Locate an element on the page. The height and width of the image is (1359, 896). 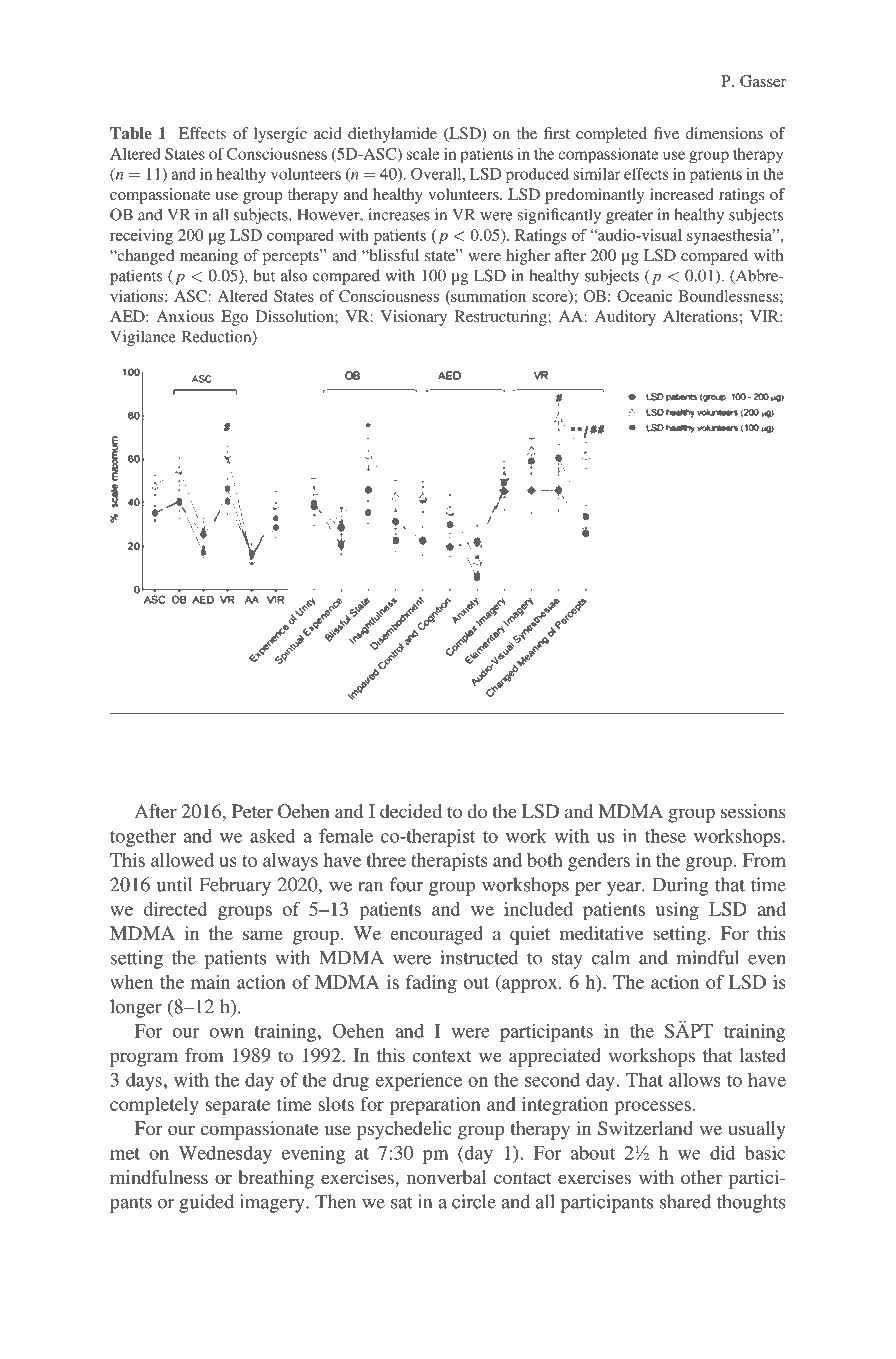
Visionary is located at coordinates (414, 318).
